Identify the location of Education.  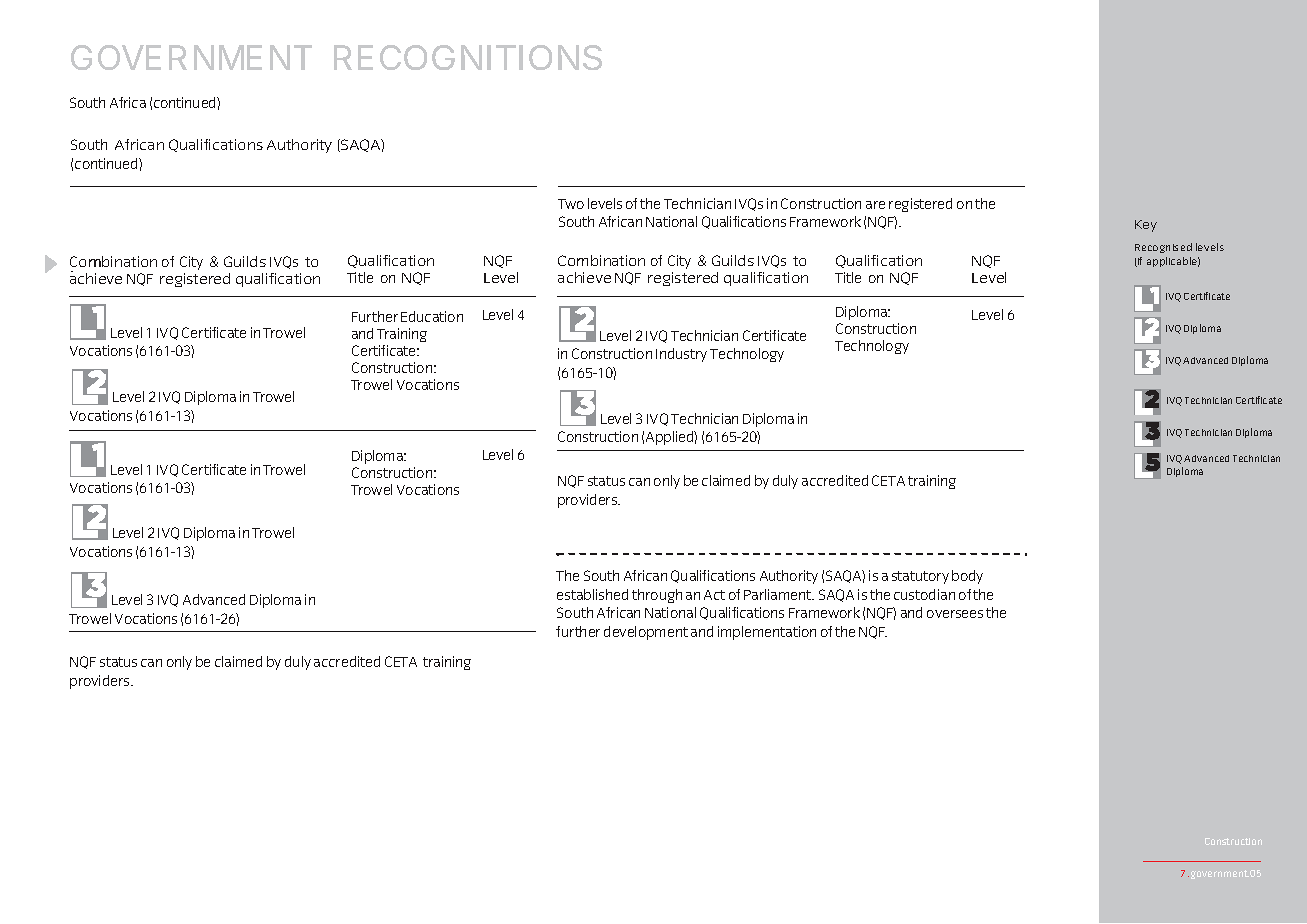
(432, 316).
